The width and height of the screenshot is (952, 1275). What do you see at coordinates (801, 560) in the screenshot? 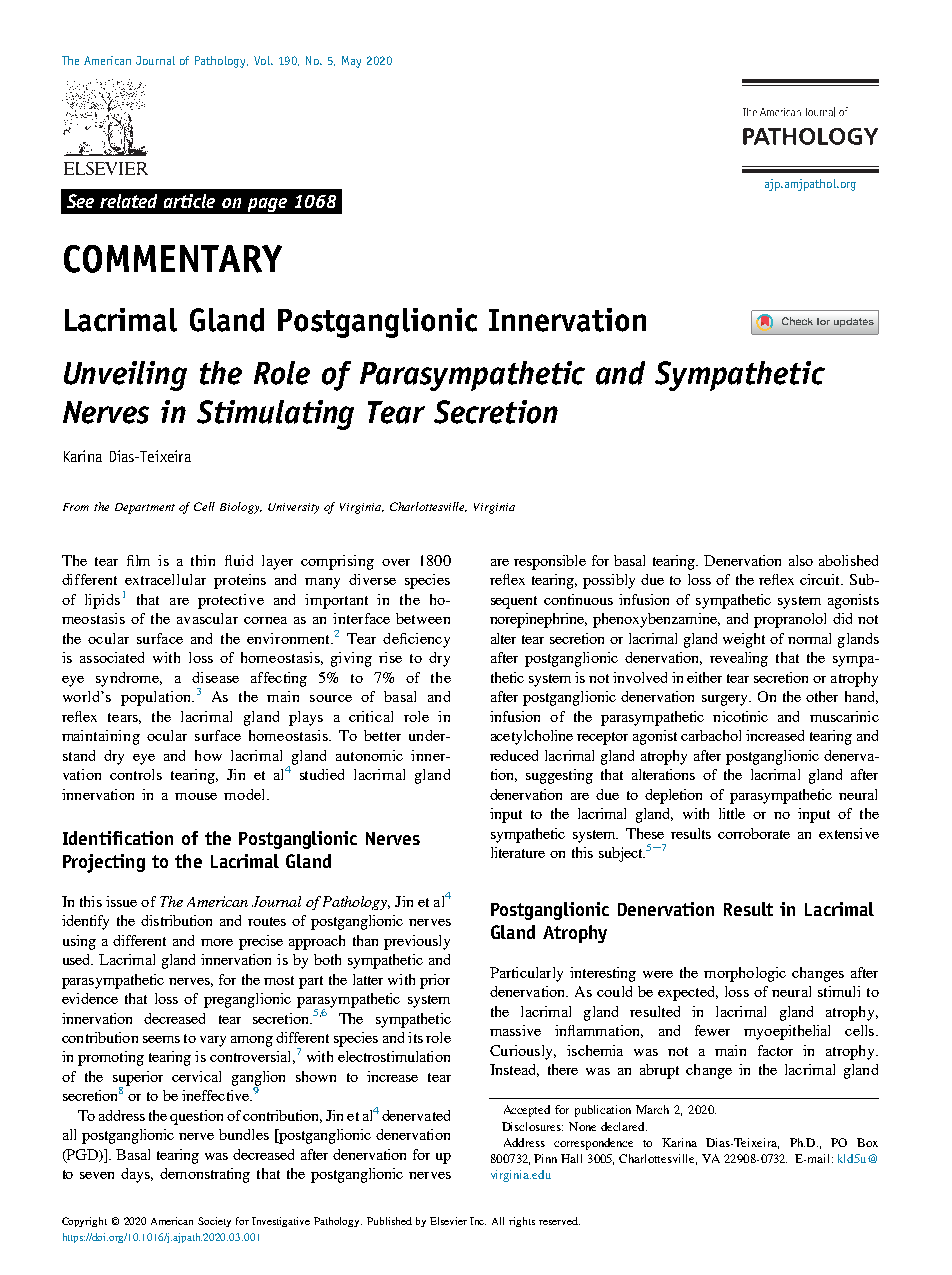
I see `also` at bounding box center [801, 560].
